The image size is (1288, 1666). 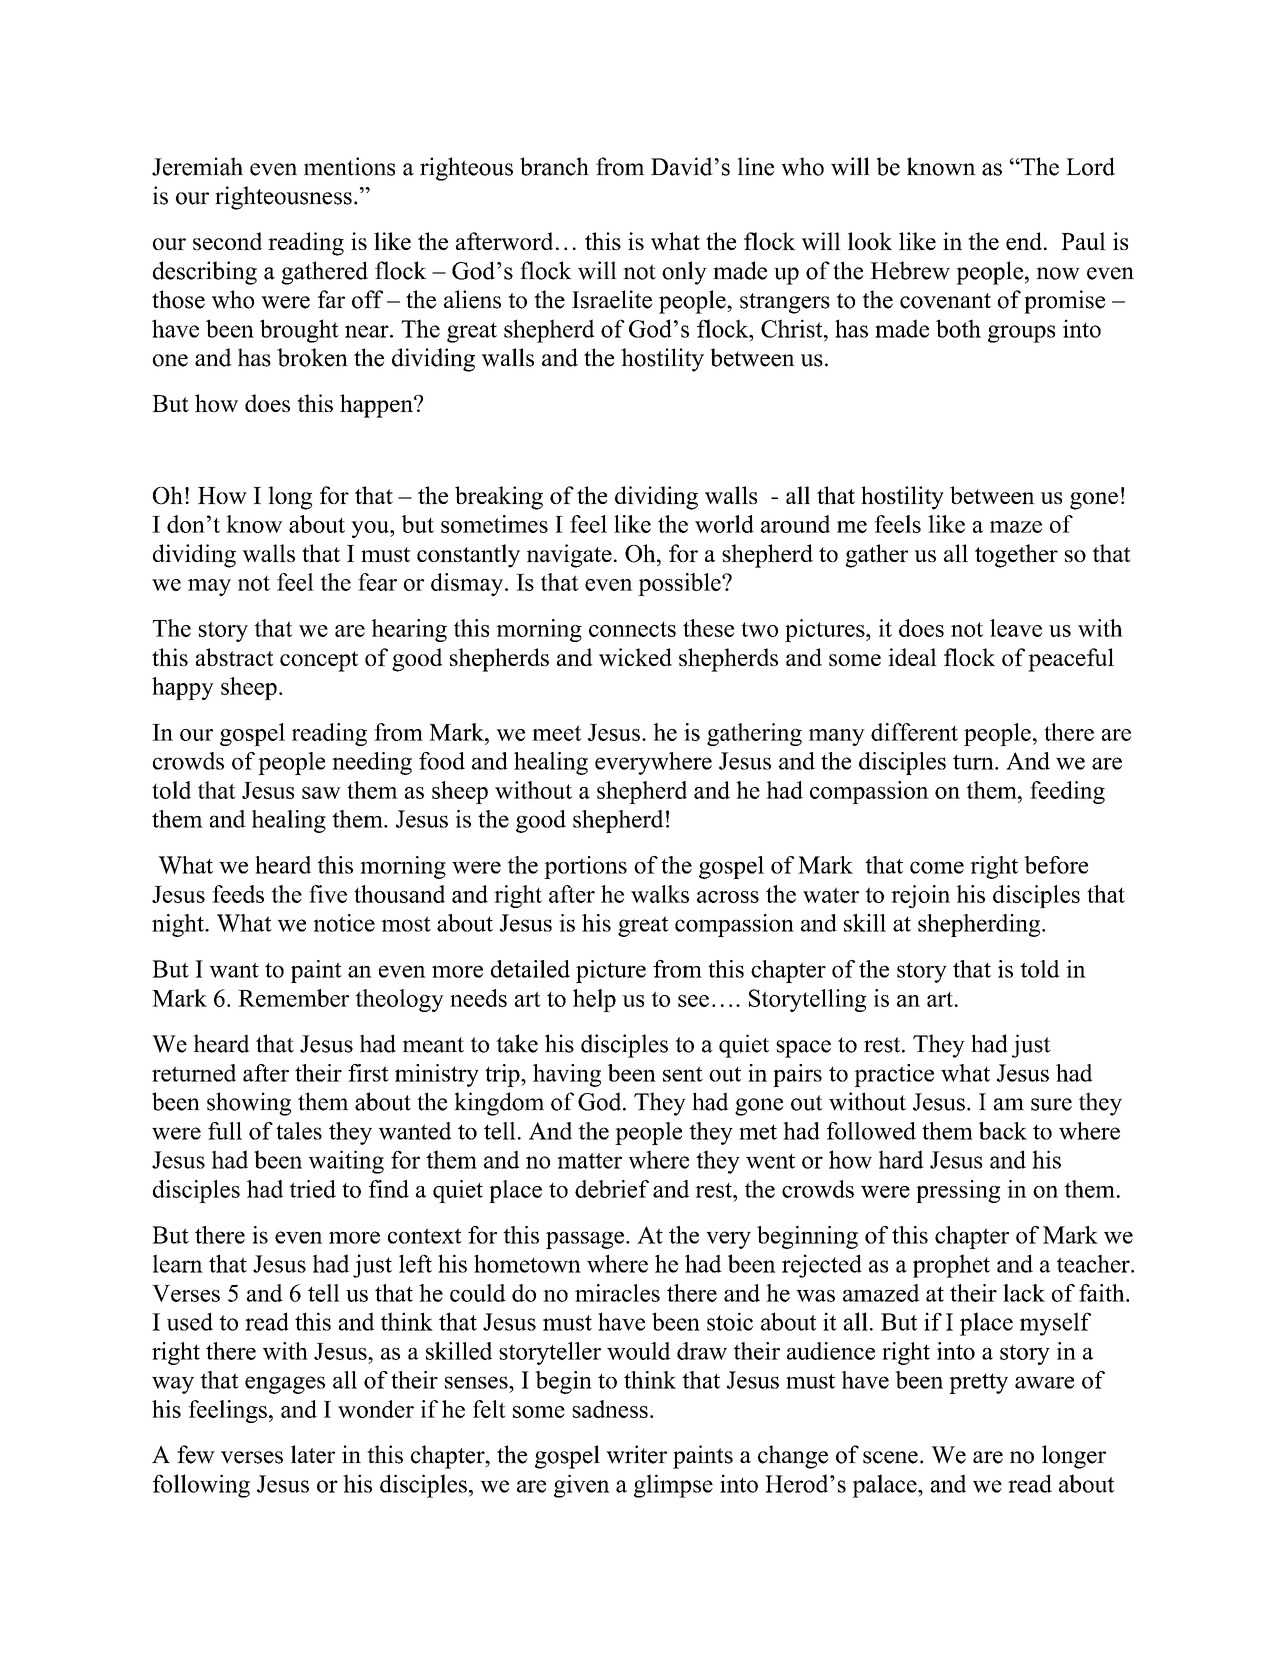 What do you see at coordinates (321, 793) in the screenshot?
I see `saw` at bounding box center [321, 793].
